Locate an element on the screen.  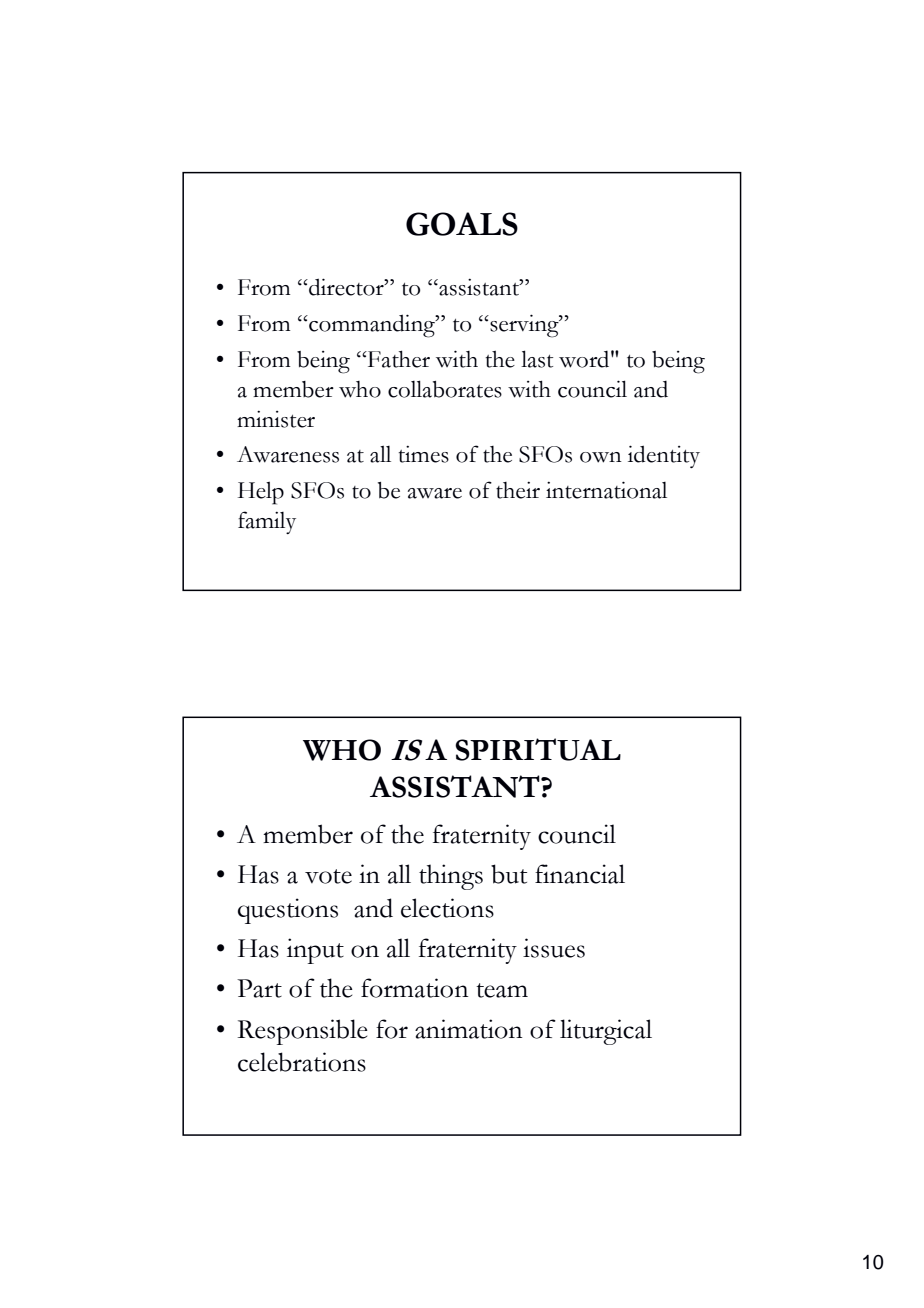
international is located at coordinates (606, 490).
